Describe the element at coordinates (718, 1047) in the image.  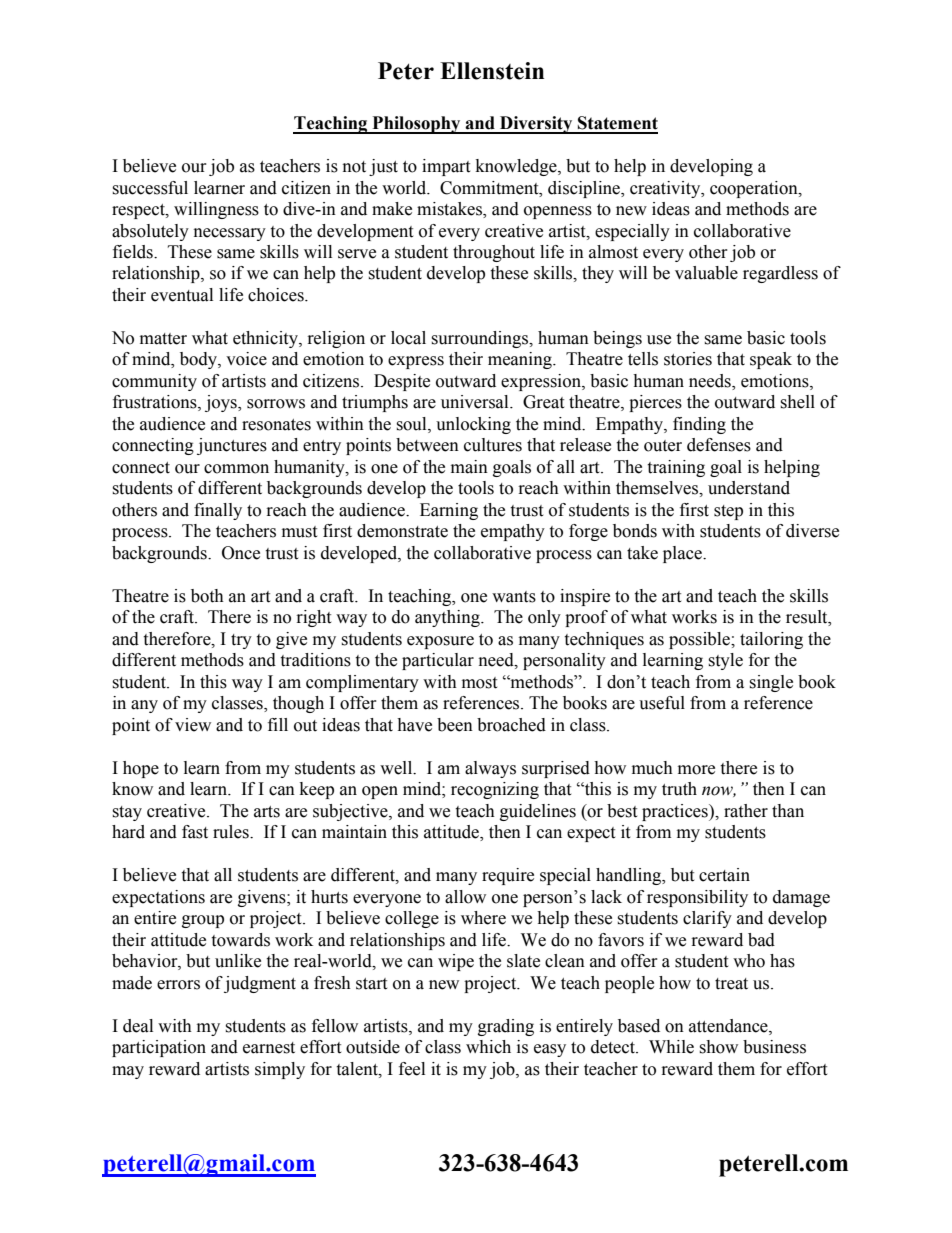
I see `show` at that location.
